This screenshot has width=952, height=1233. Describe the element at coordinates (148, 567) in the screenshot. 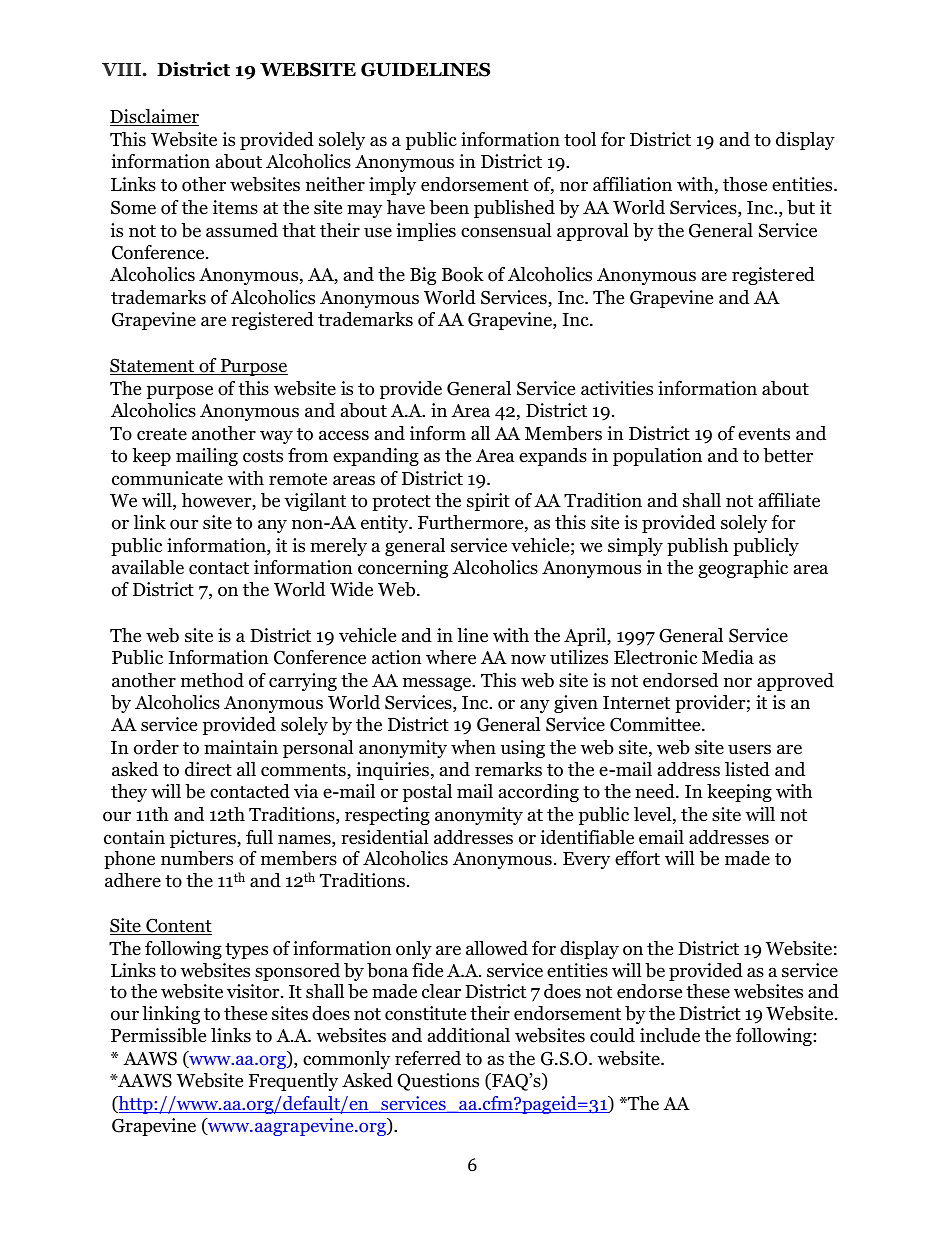

I see `available` at that location.
